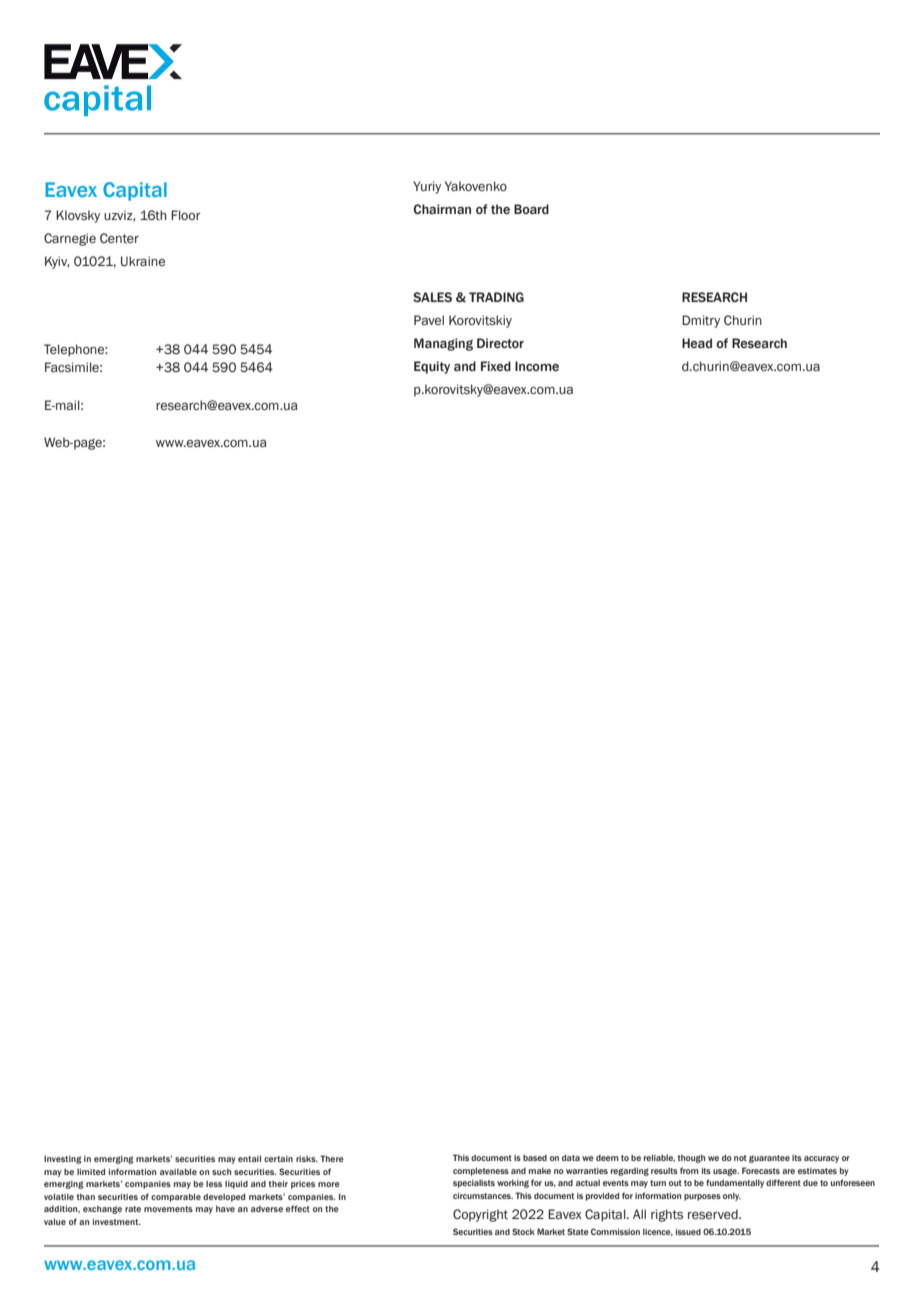  What do you see at coordinates (168, 1209) in the screenshot?
I see `movements` at bounding box center [168, 1209].
